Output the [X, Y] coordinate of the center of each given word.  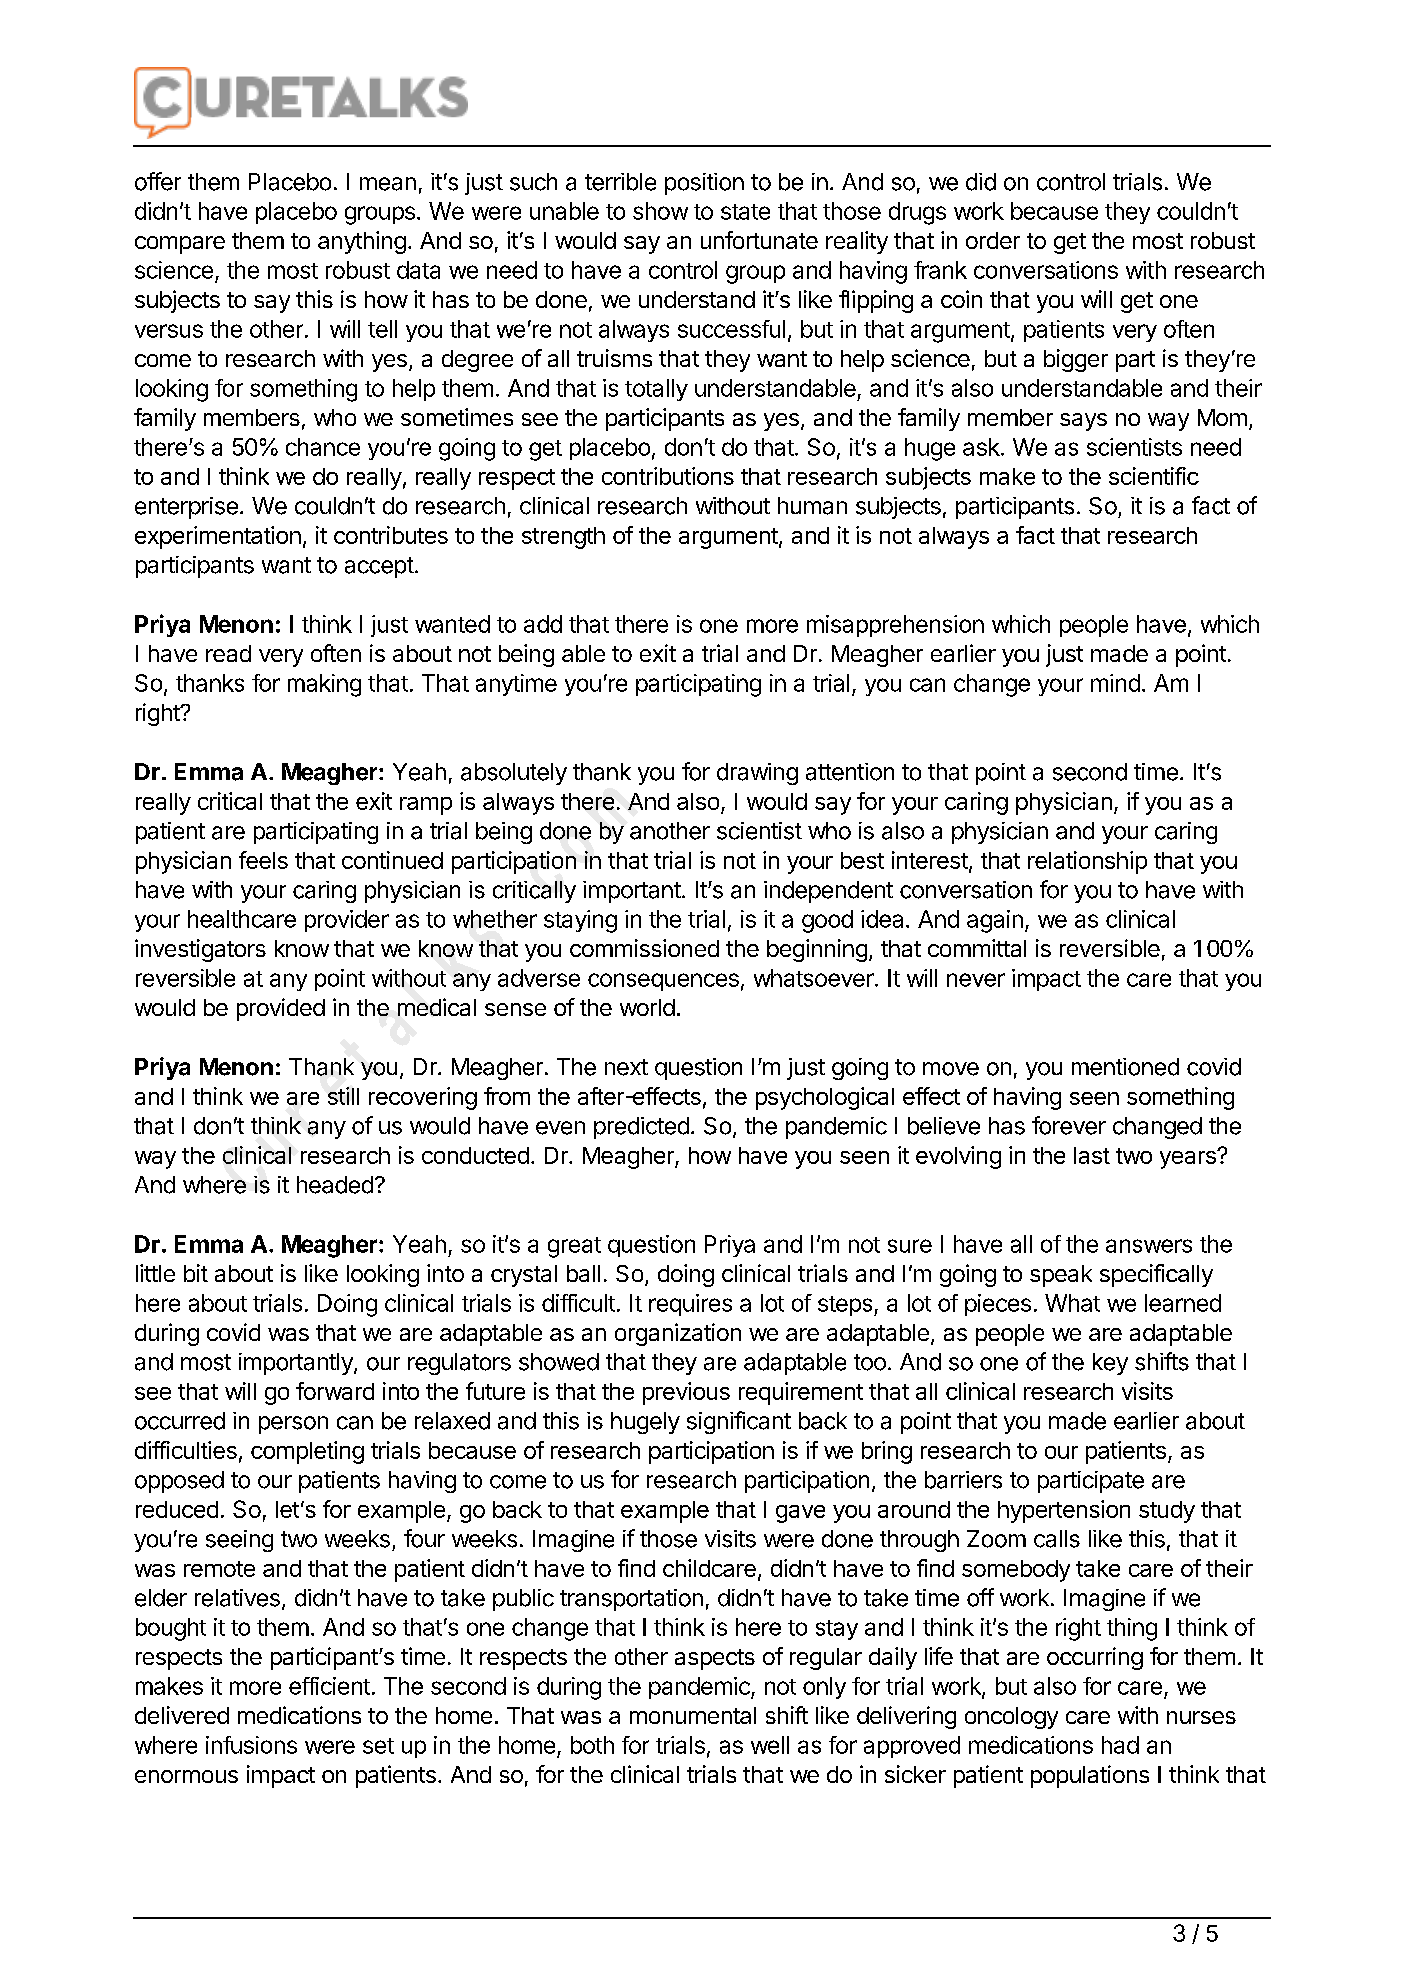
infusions [251, 1745]
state [745, 212]
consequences [663, 982]
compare [180, 245]
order [993, 240]
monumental [693, 1715]
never [976, 980]
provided [281, 1009]
